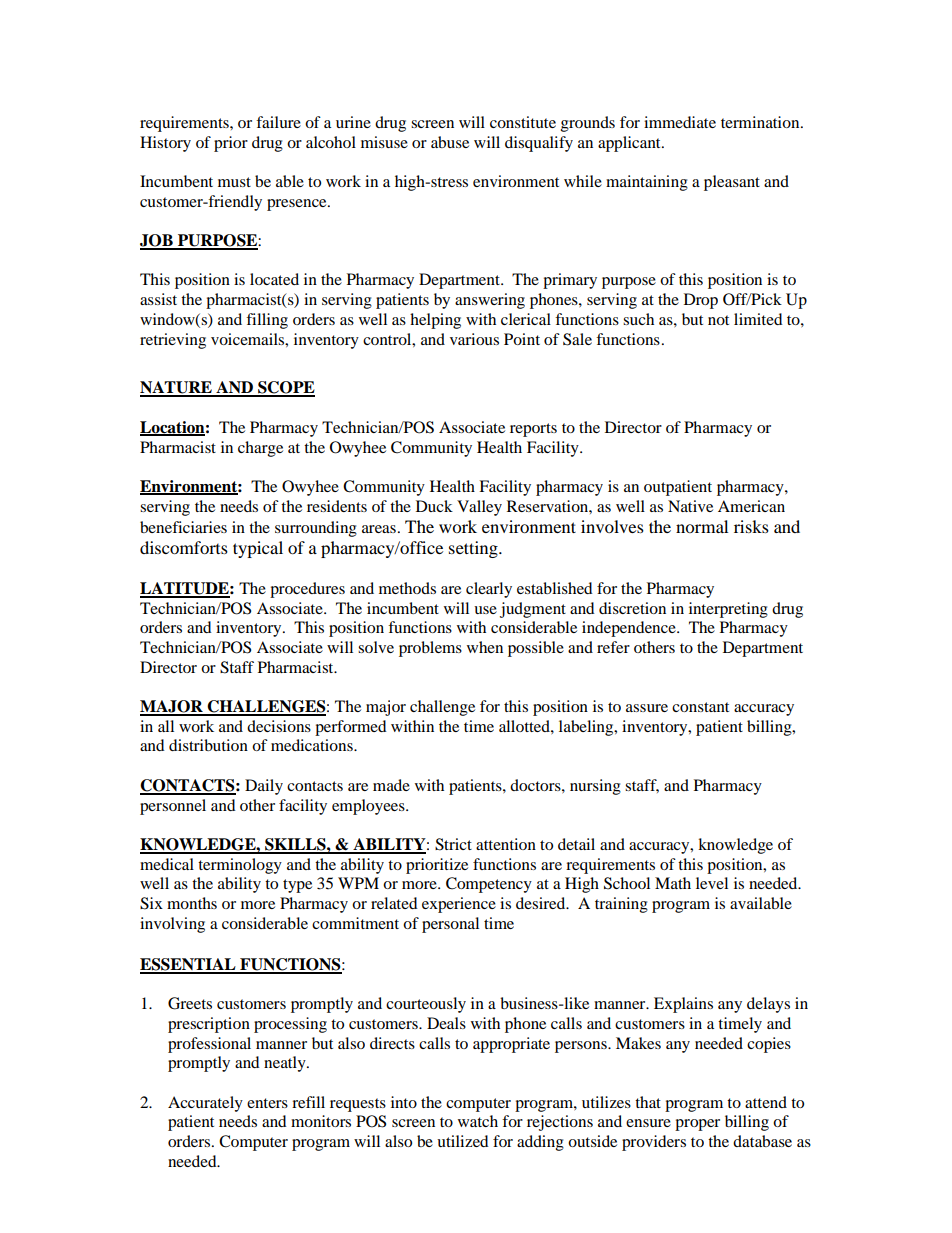  What do you see at coordinates (680, 122) in the screenshot?
I see `immediate` at bounding box center [680, 122].
